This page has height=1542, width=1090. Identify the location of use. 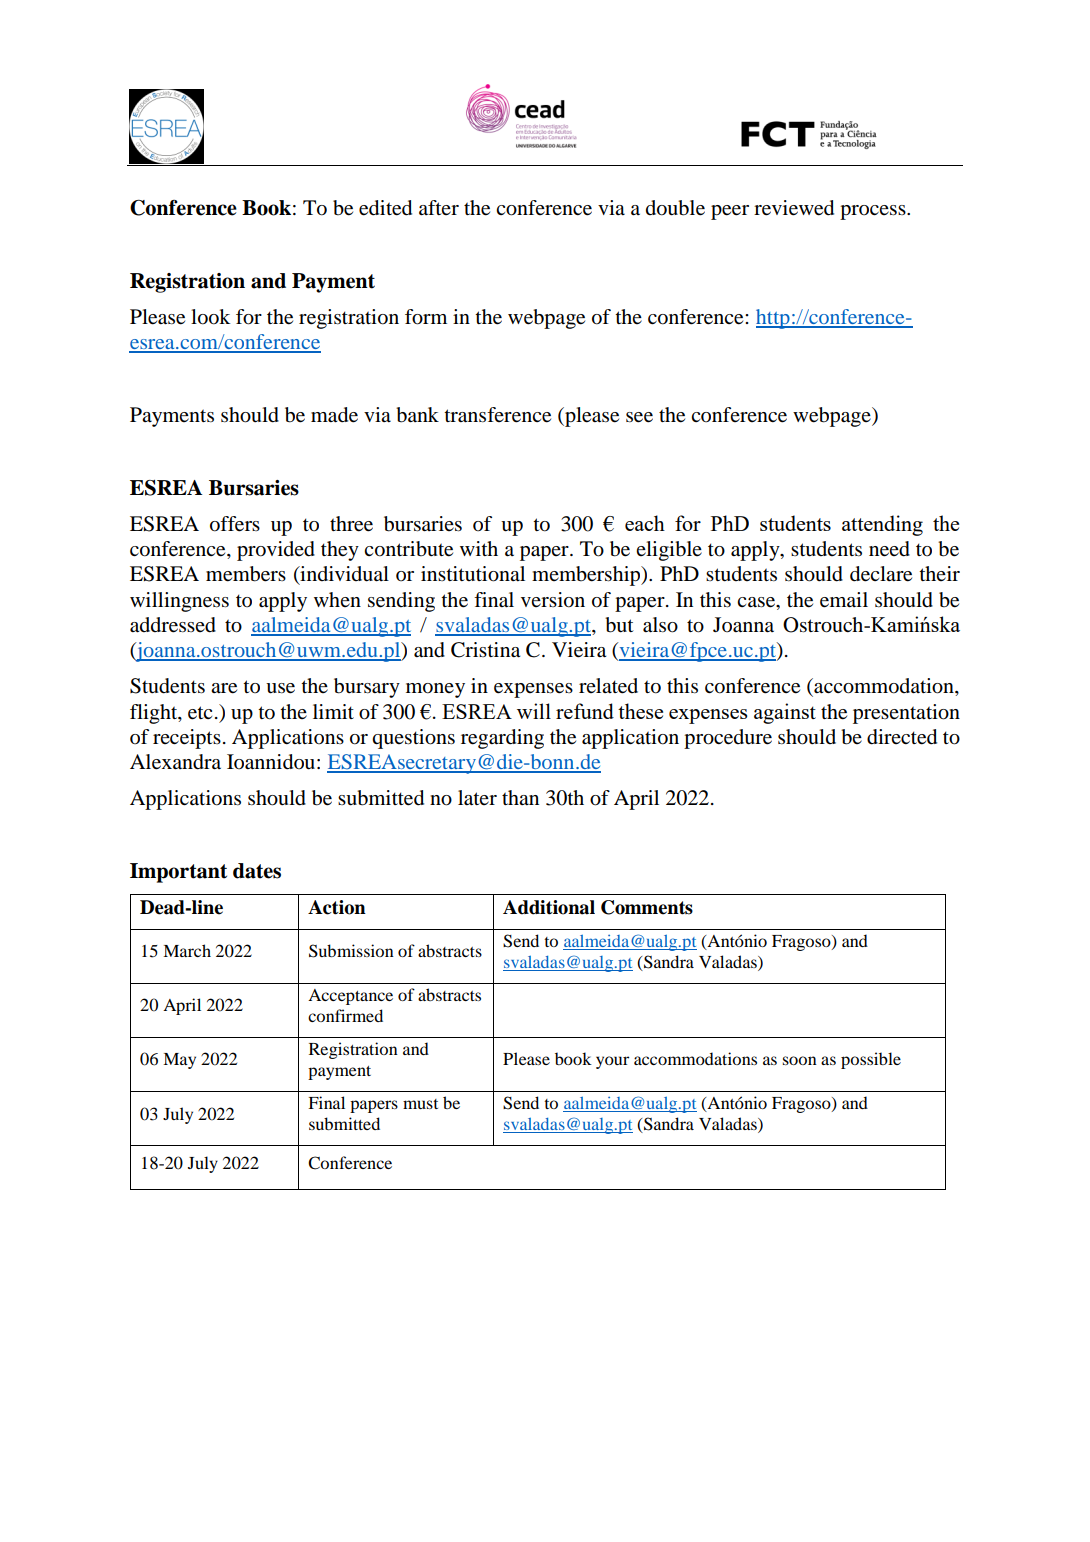
(280, 688).
